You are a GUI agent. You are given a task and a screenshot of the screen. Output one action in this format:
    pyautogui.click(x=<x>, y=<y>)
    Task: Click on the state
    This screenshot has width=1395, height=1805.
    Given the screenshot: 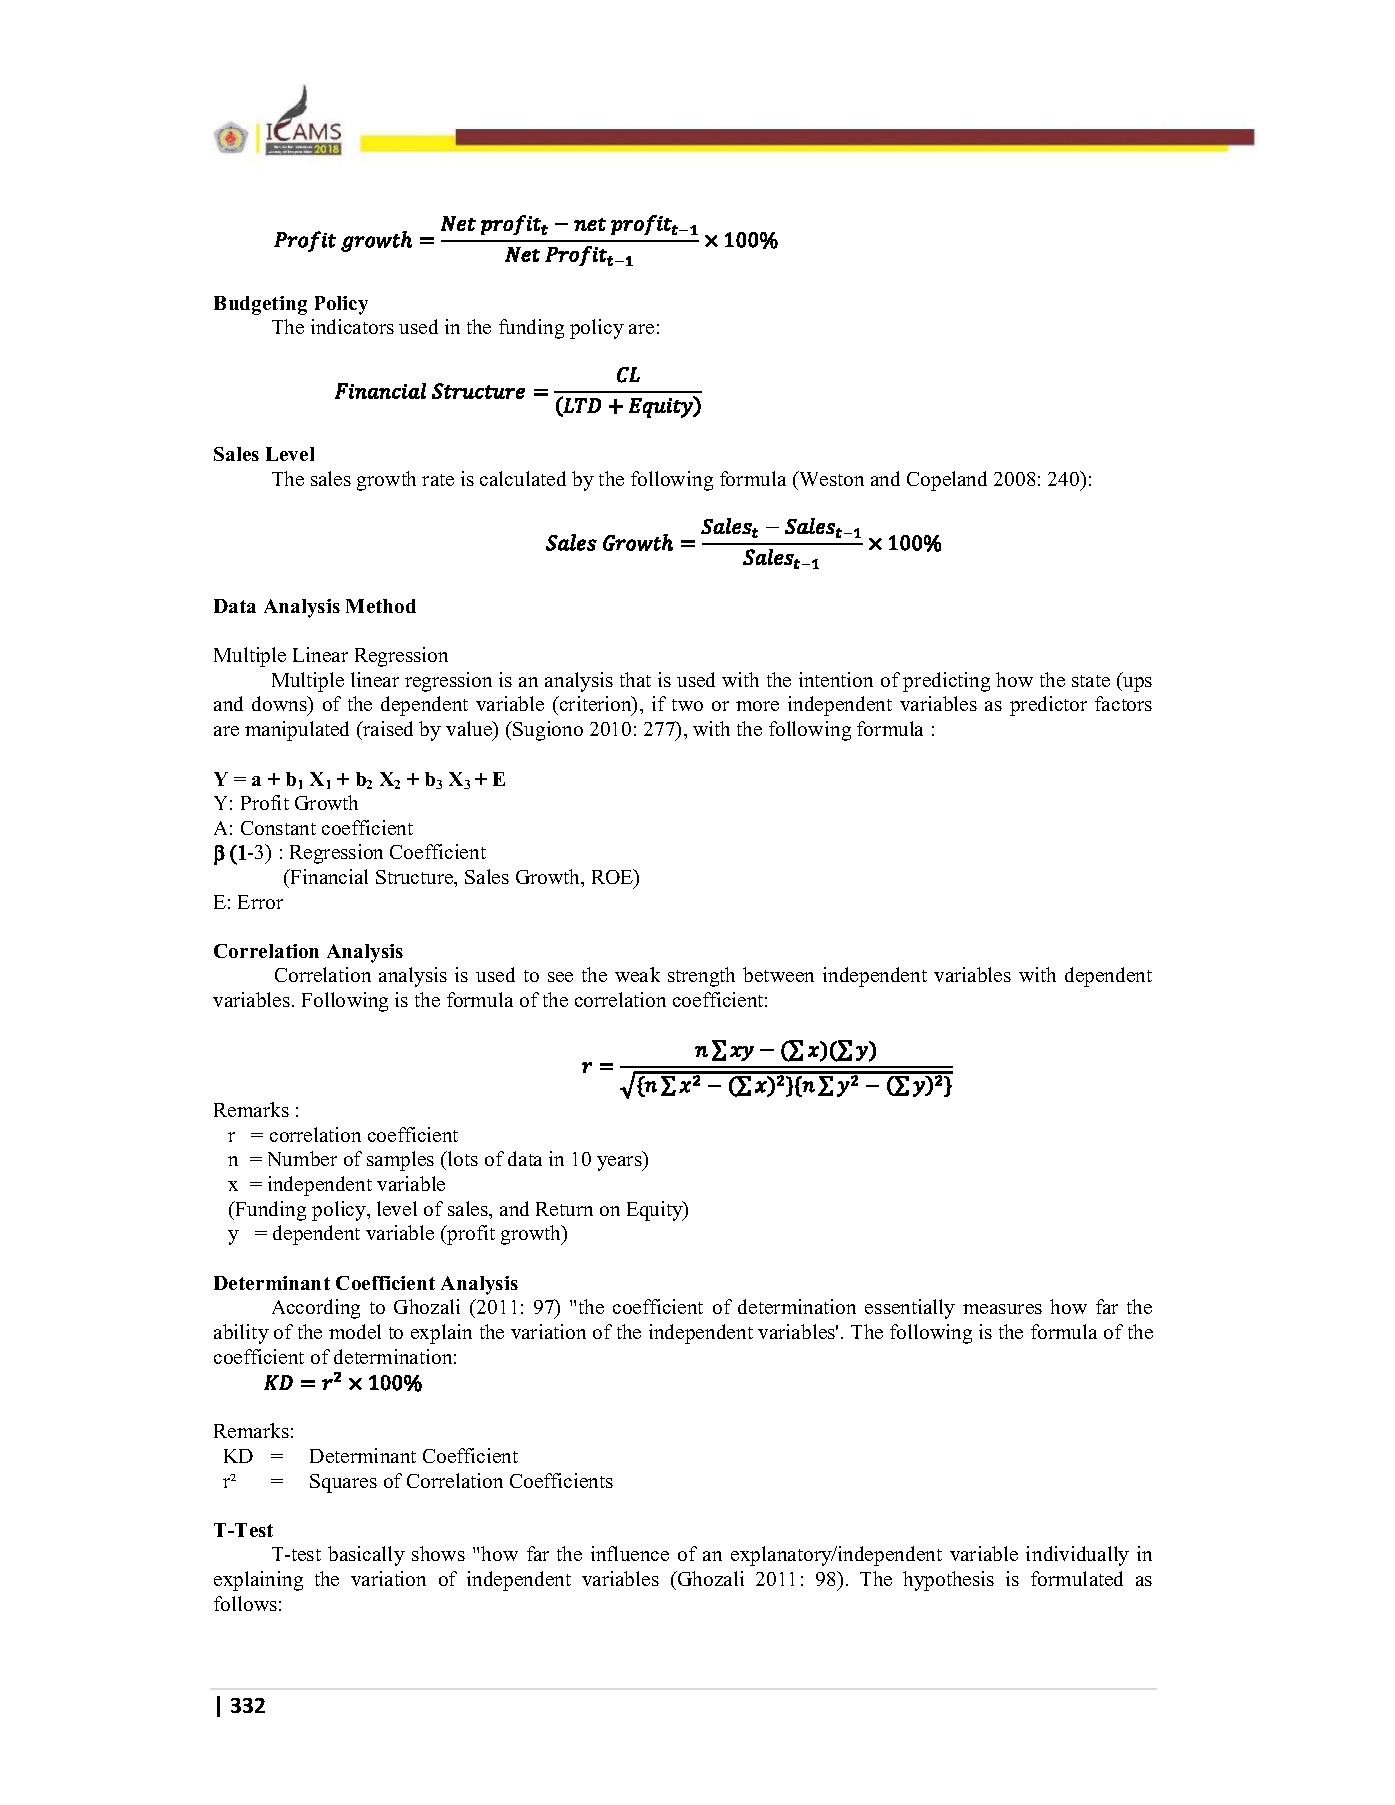 What is the action you would take?
    pyautogui.click(x=1091, y=681)
